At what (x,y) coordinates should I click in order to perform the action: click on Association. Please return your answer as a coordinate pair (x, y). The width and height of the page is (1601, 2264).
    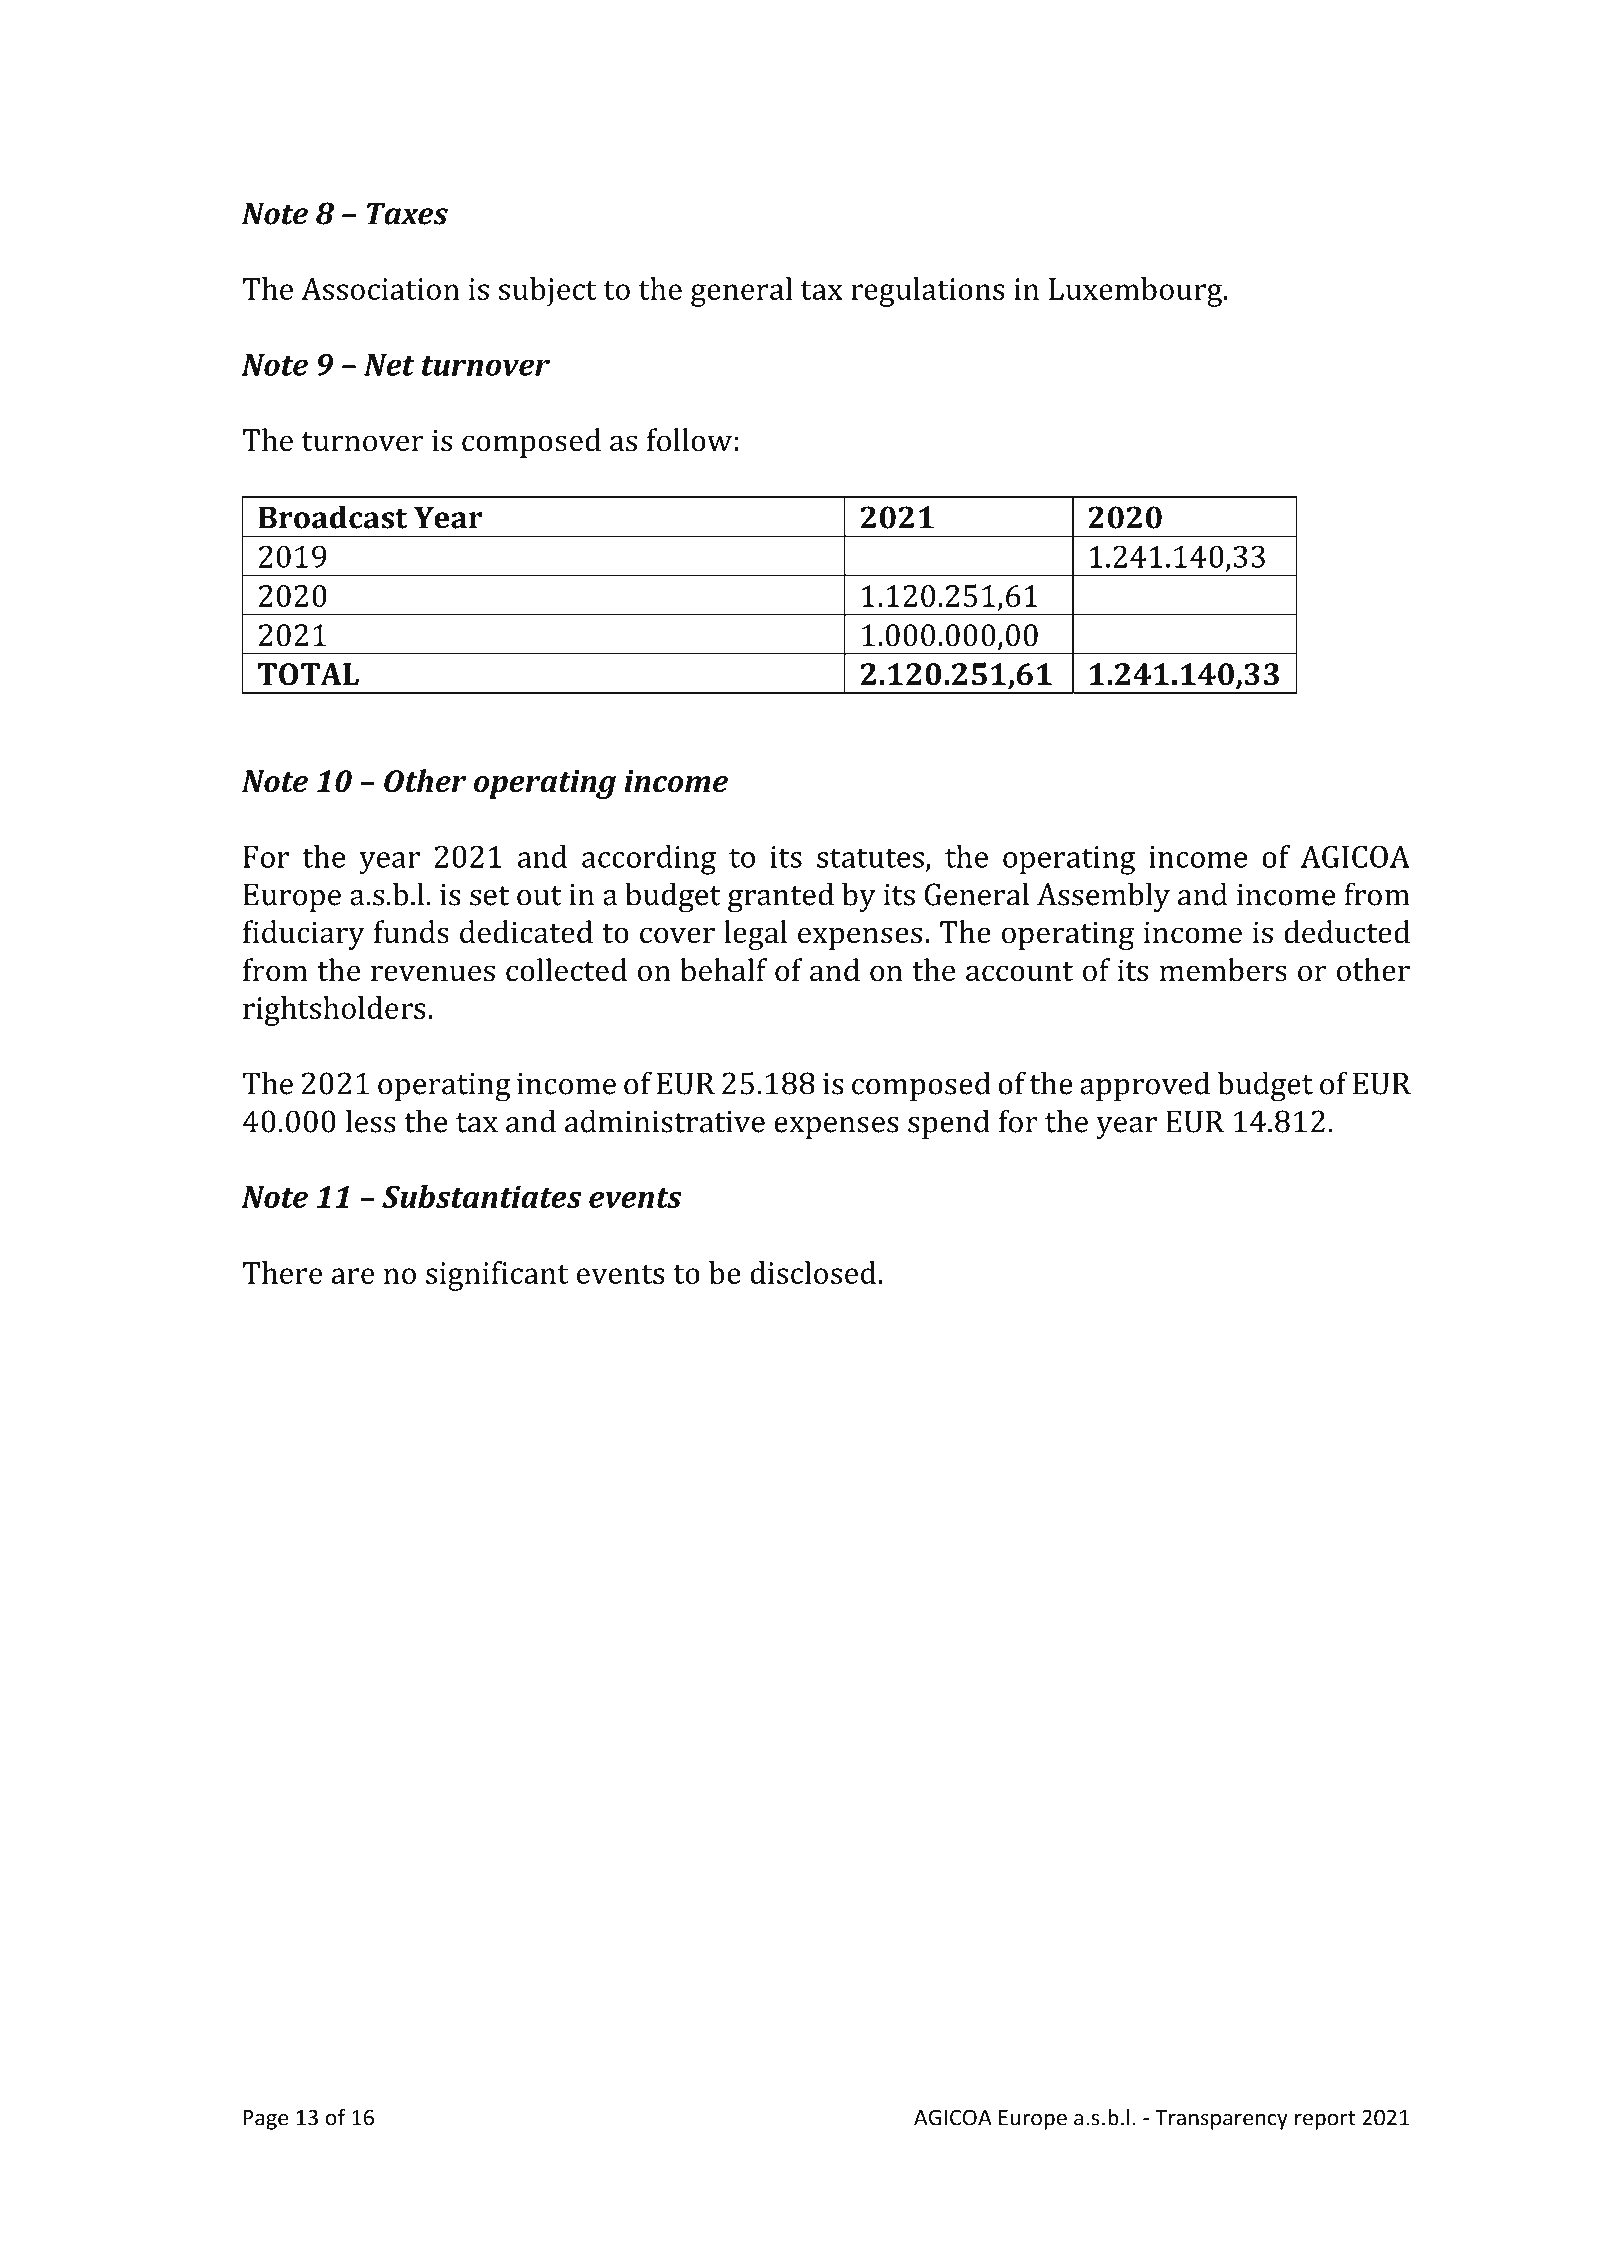
    Looking at the image, I should click on (380, 289).
